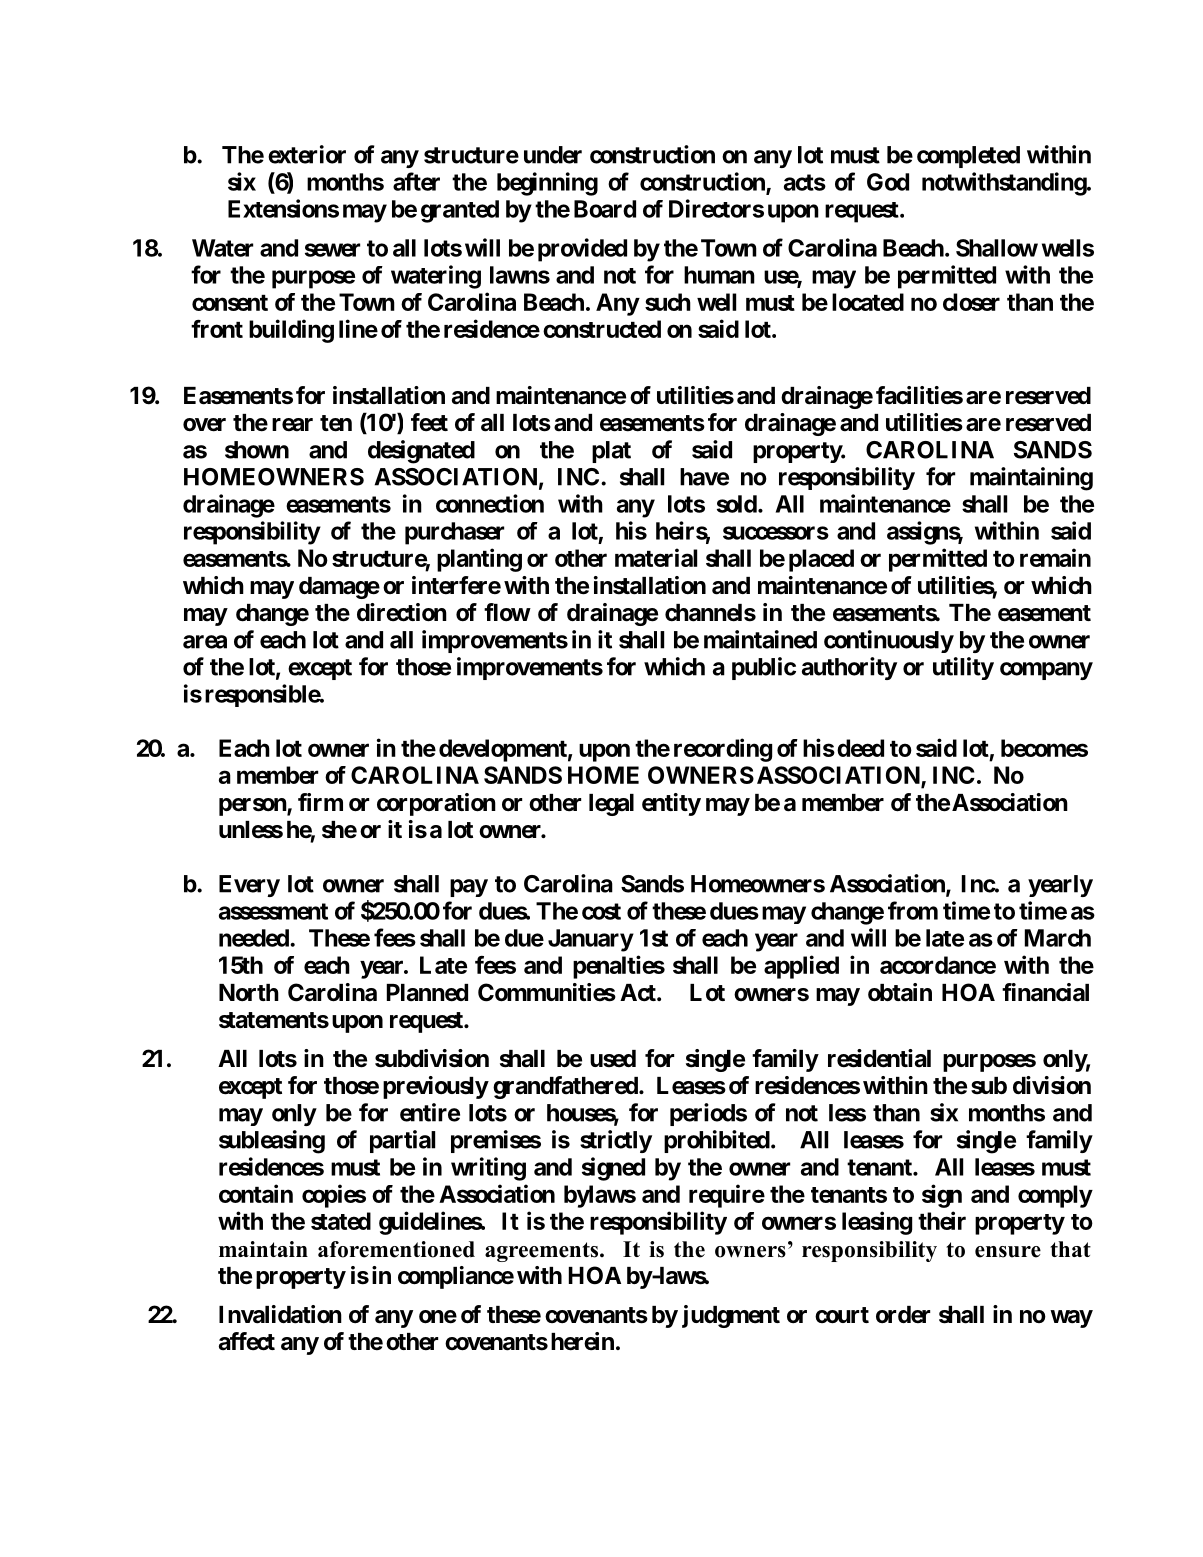 The image size is (1203, 1557). What do you see at coordinates (249, 993) in the document?
I see `North` at bounding box center [249, 993].
